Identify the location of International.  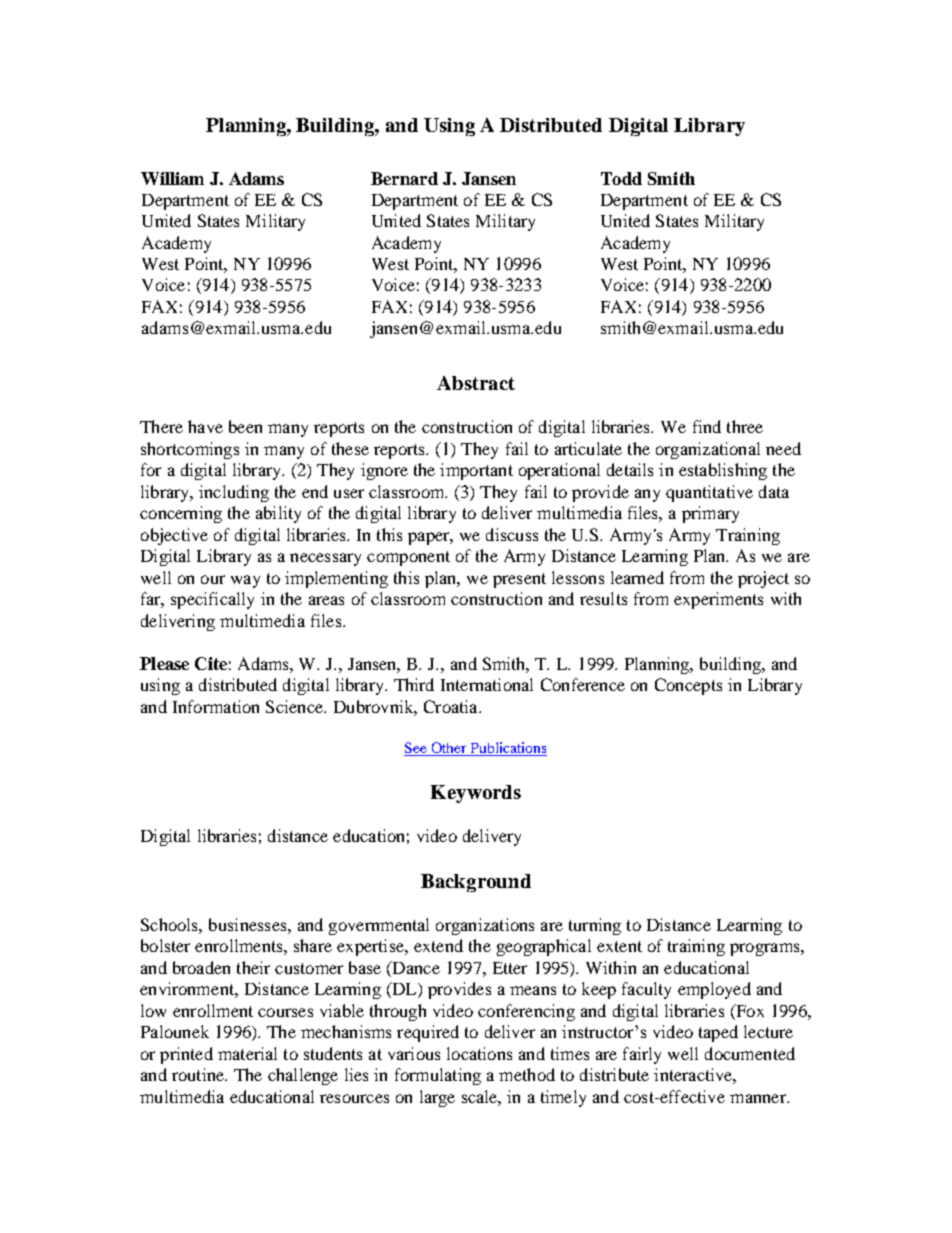
(487, 684).
